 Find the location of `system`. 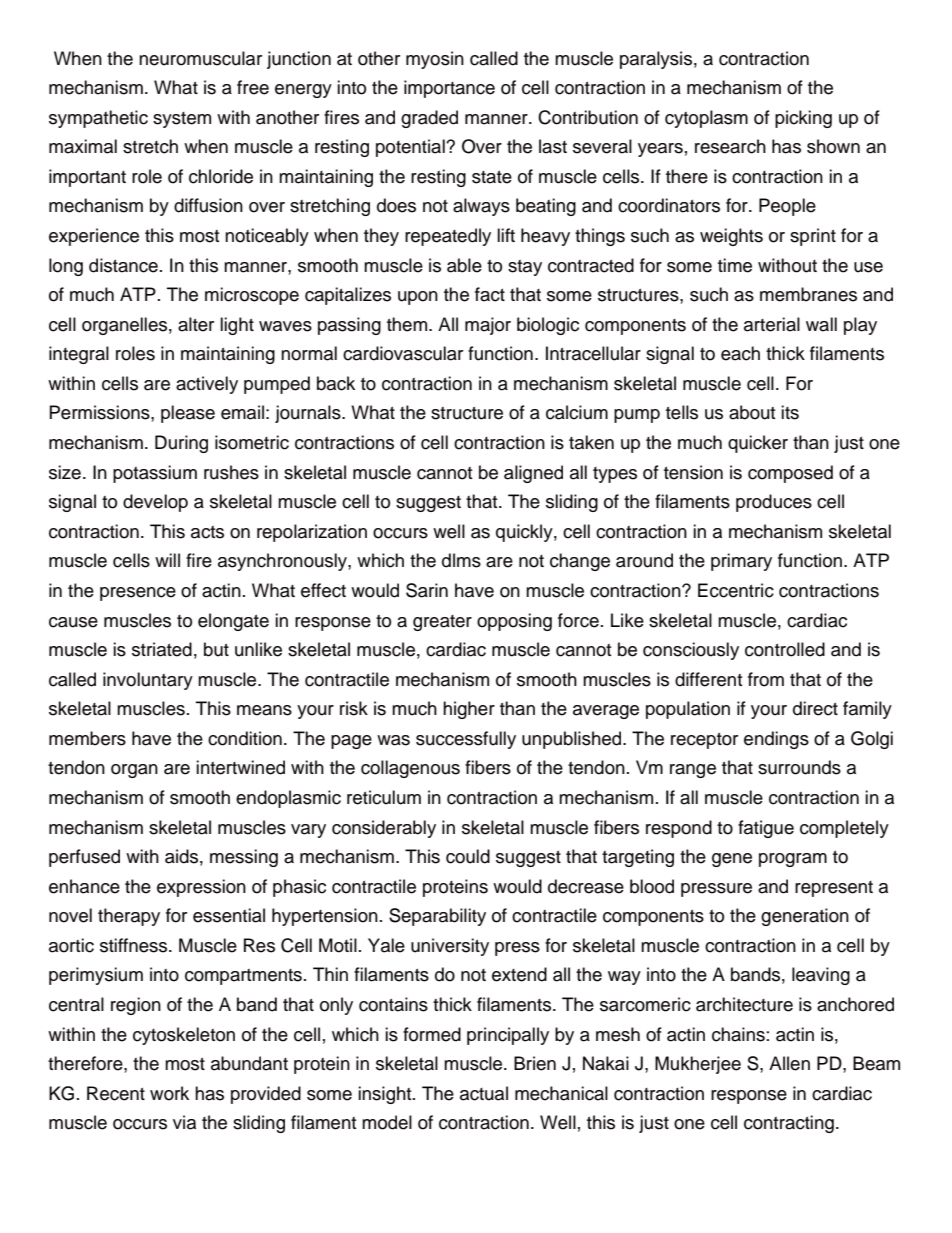

system is located at coordinates (182, 120).
